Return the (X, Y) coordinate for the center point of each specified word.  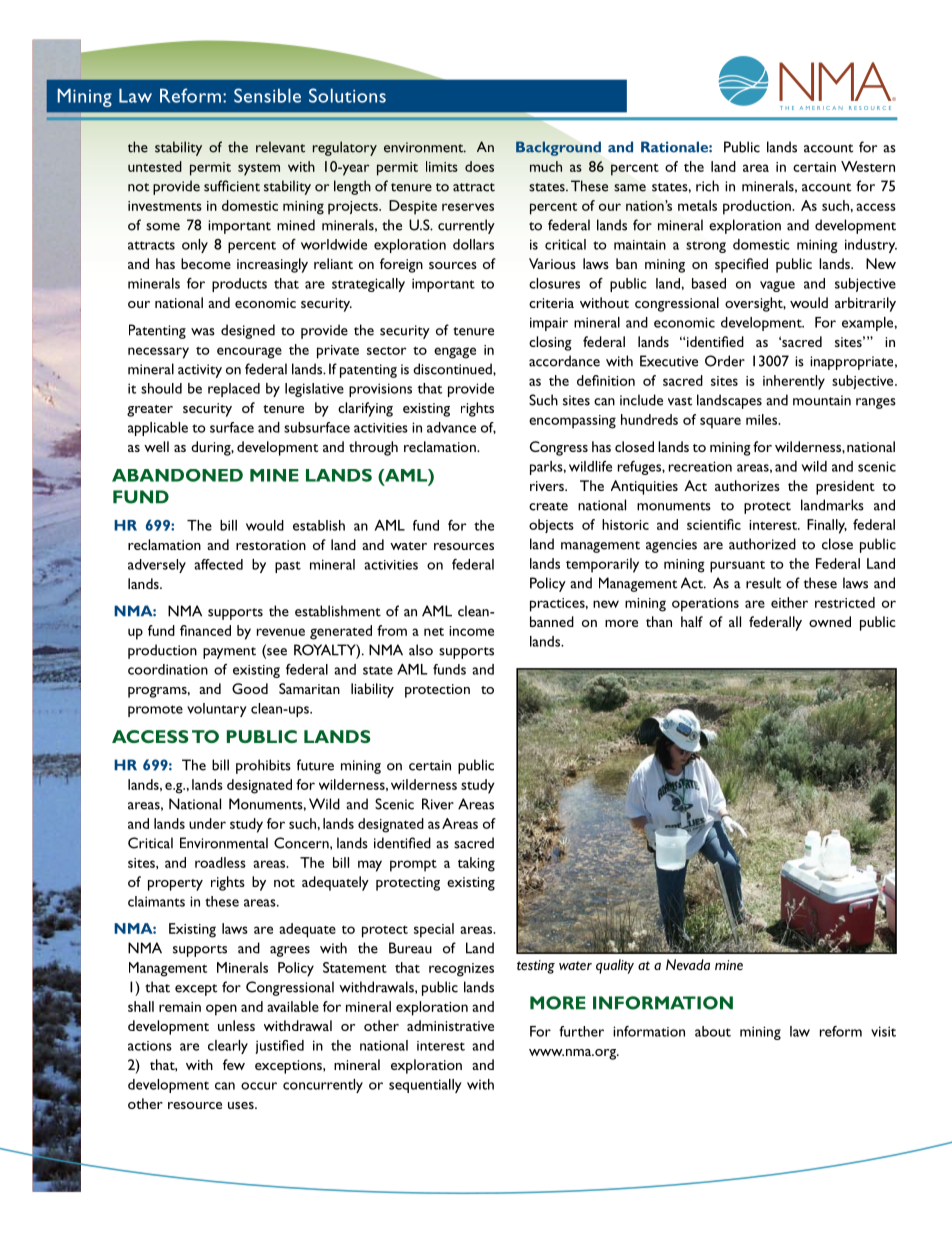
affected (218, 564)
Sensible (267, 95)
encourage (249, 353)
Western (868, 166)
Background (558, 148)
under (207, 823)
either (789, 602)
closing (550, 343)
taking (476, 864)
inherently (794, 382)
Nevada (688, 964)
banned (552, 621)
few (234, 1064)
